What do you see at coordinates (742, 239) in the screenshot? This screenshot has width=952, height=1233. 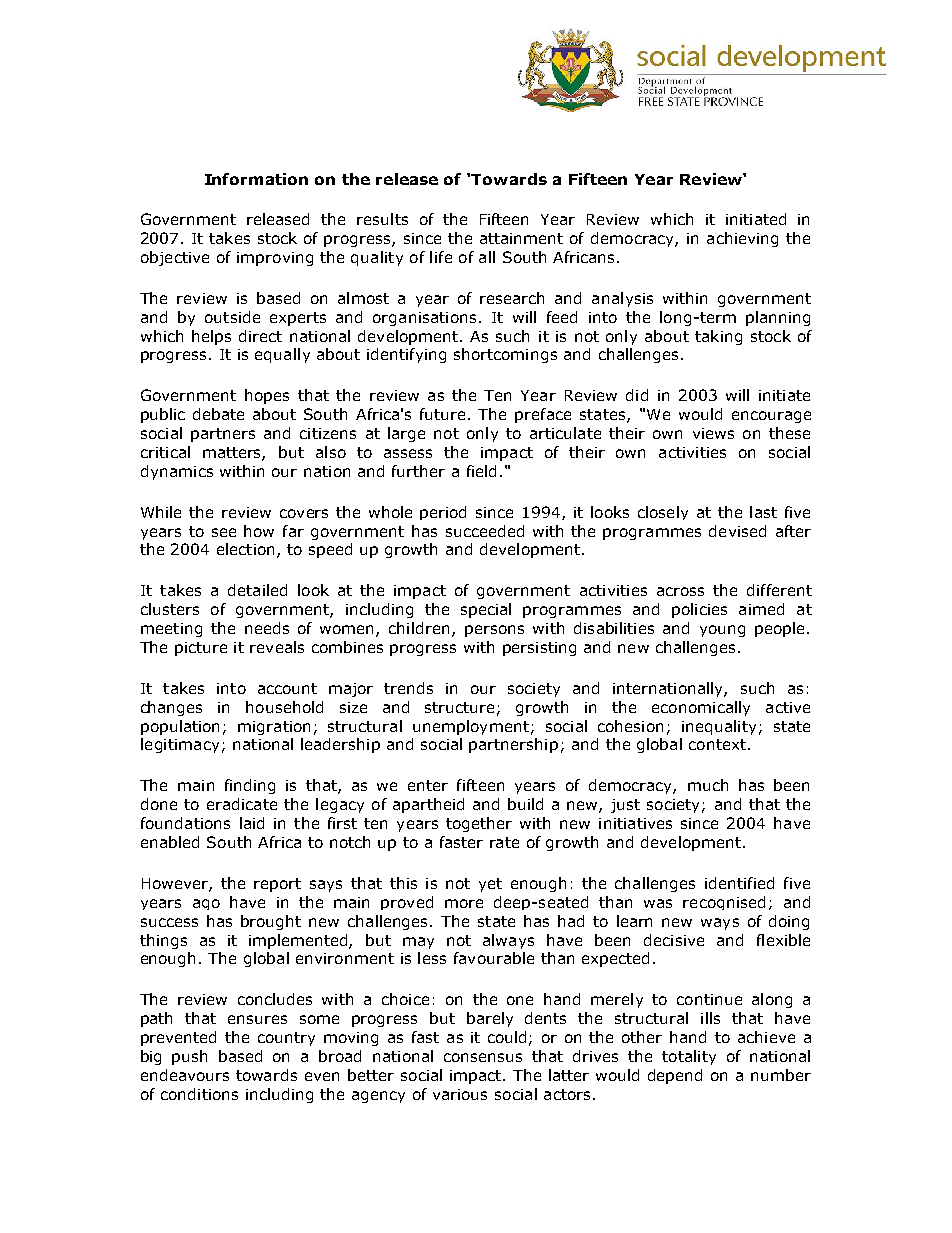 I see `achieving` at bounding box center [742, 239].
